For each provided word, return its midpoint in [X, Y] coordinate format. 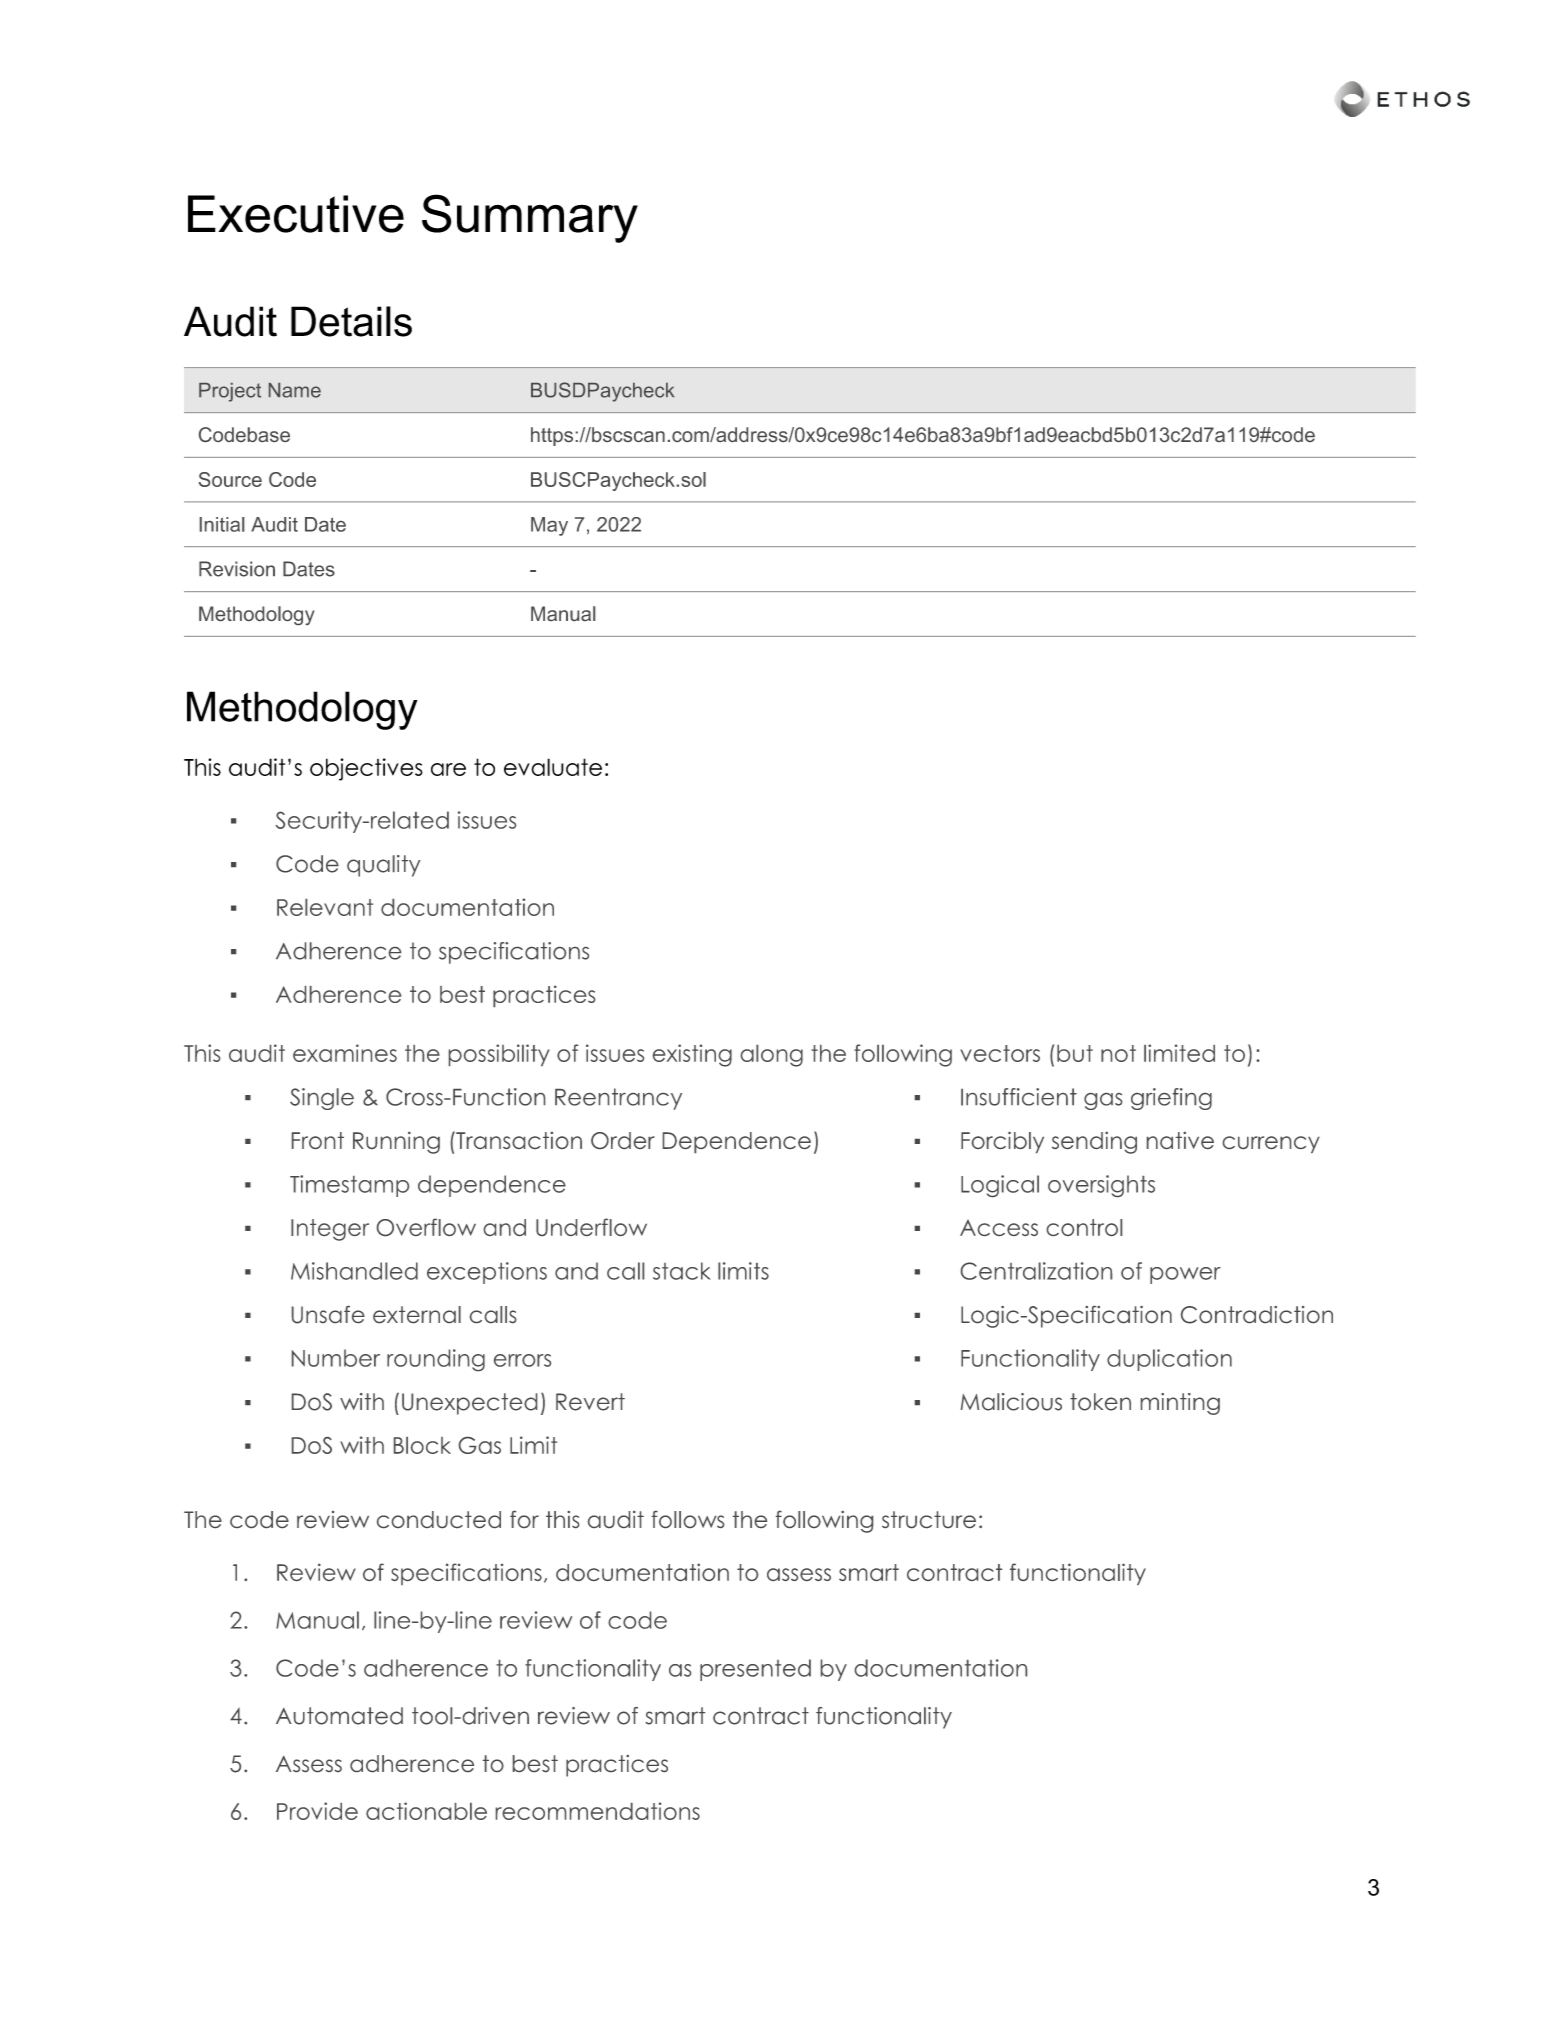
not [1118, 1053]
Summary [530, 218]
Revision [237, 569]
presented [755, 1670]
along [772, 1056]
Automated [339, 1716]
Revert [590, 1402]
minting [1180, 1404]
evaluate [553, 767]
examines [345, 1053]
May [549, 526]
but [1075, 1053]
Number [336, 1358]
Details [351, 321]
